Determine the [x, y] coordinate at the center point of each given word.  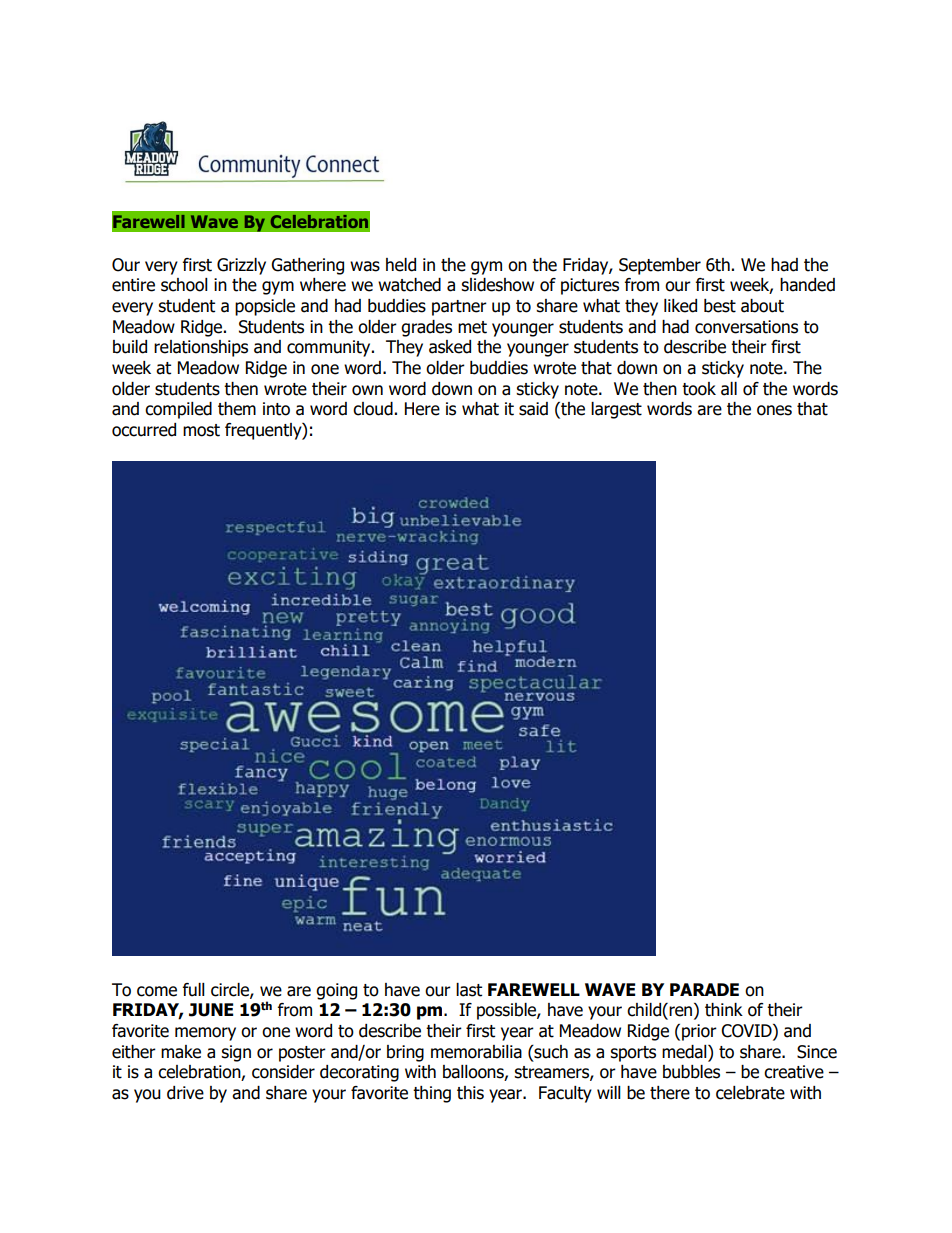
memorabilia [476, 1052]
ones [774, 410]
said [533, 409]
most [201, 430]
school [184, 285]
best [720, 306]
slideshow [497, 285]
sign [236, 1053]
